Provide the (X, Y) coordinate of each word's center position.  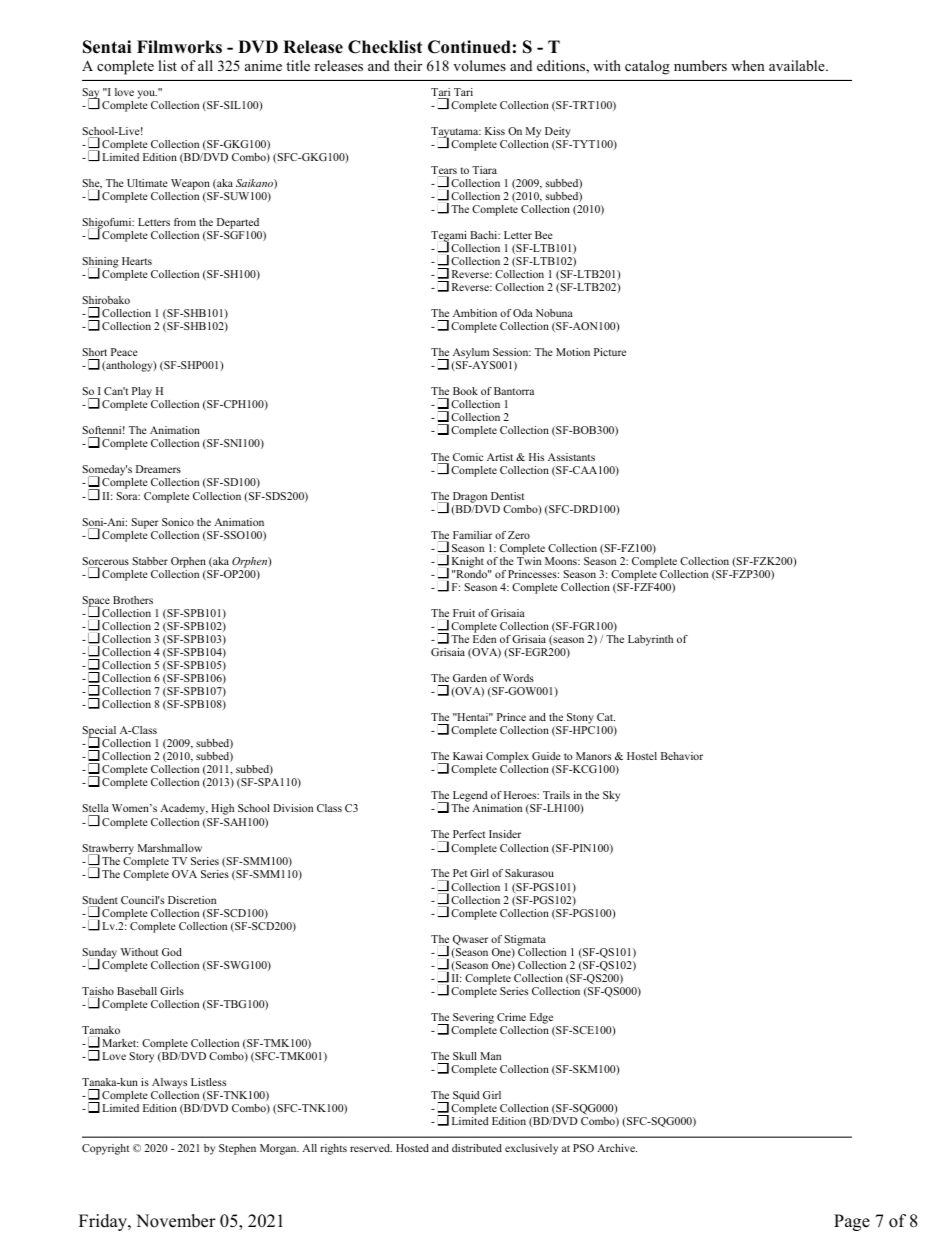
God (172, 952)
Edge (541, 1018)
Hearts (137, 261)
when (748, 65)
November (176, 1221)
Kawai (468, 756)
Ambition (475, 313)
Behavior (682, 756)
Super (145, 523)
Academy (184, 809)
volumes (479, 65)
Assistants (571, 457)
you (147, 94)
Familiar (472, 535)
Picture (610, 352)
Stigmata (525, 940)
